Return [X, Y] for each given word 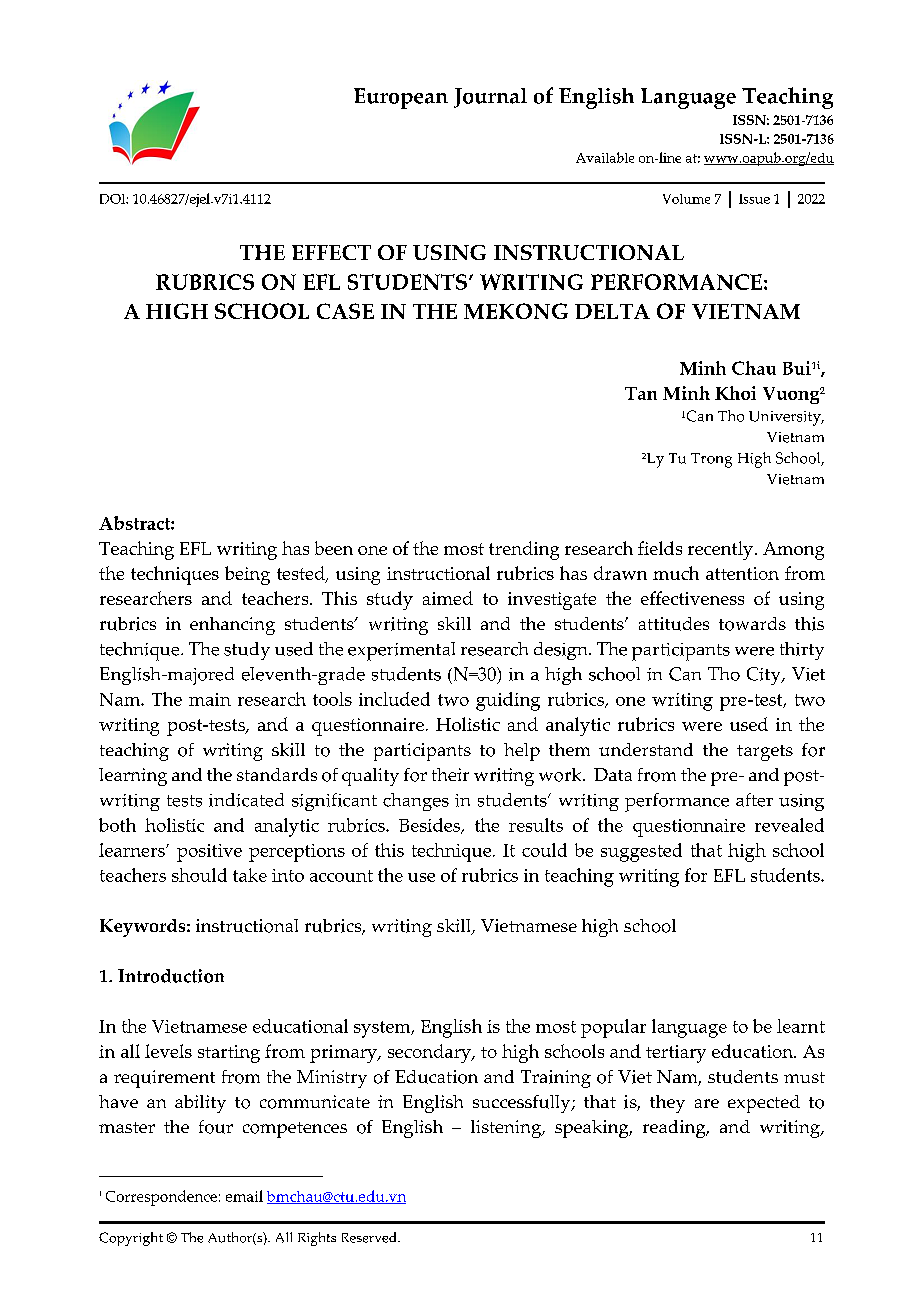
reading [675, 1129]
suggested [641, 852]
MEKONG [516, 311]
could [544, 850]
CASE [345, 311]
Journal [490, 98]
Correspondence [161, 1198]
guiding [508, 701]
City [765, 676]
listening [507, 1129]
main [210, 699]
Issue [754, 199]
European [401, 98]
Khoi [735, 393]
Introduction [171, 976]
